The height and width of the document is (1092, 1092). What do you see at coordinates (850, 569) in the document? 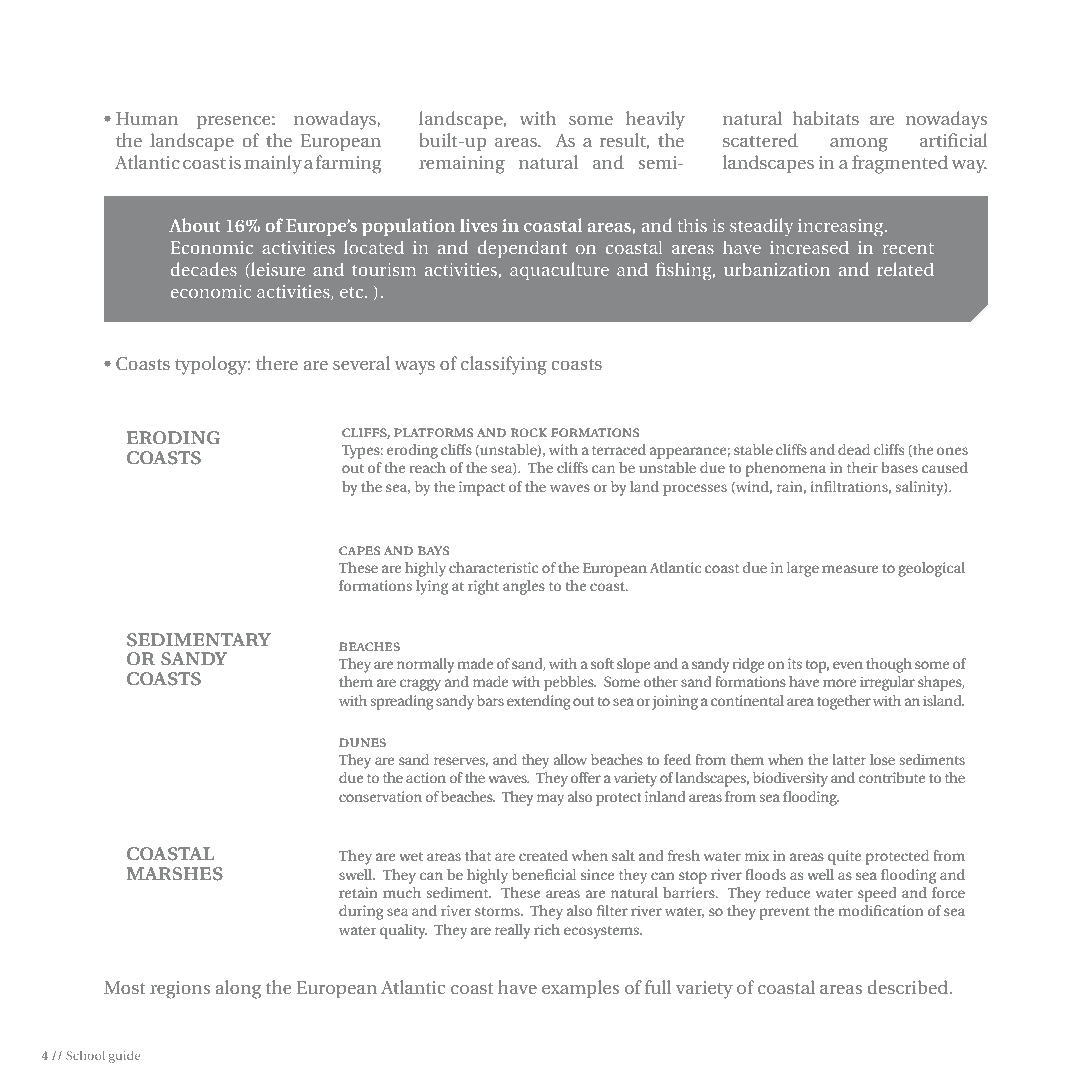
I see `measure` at bounding box center [850, 569].
